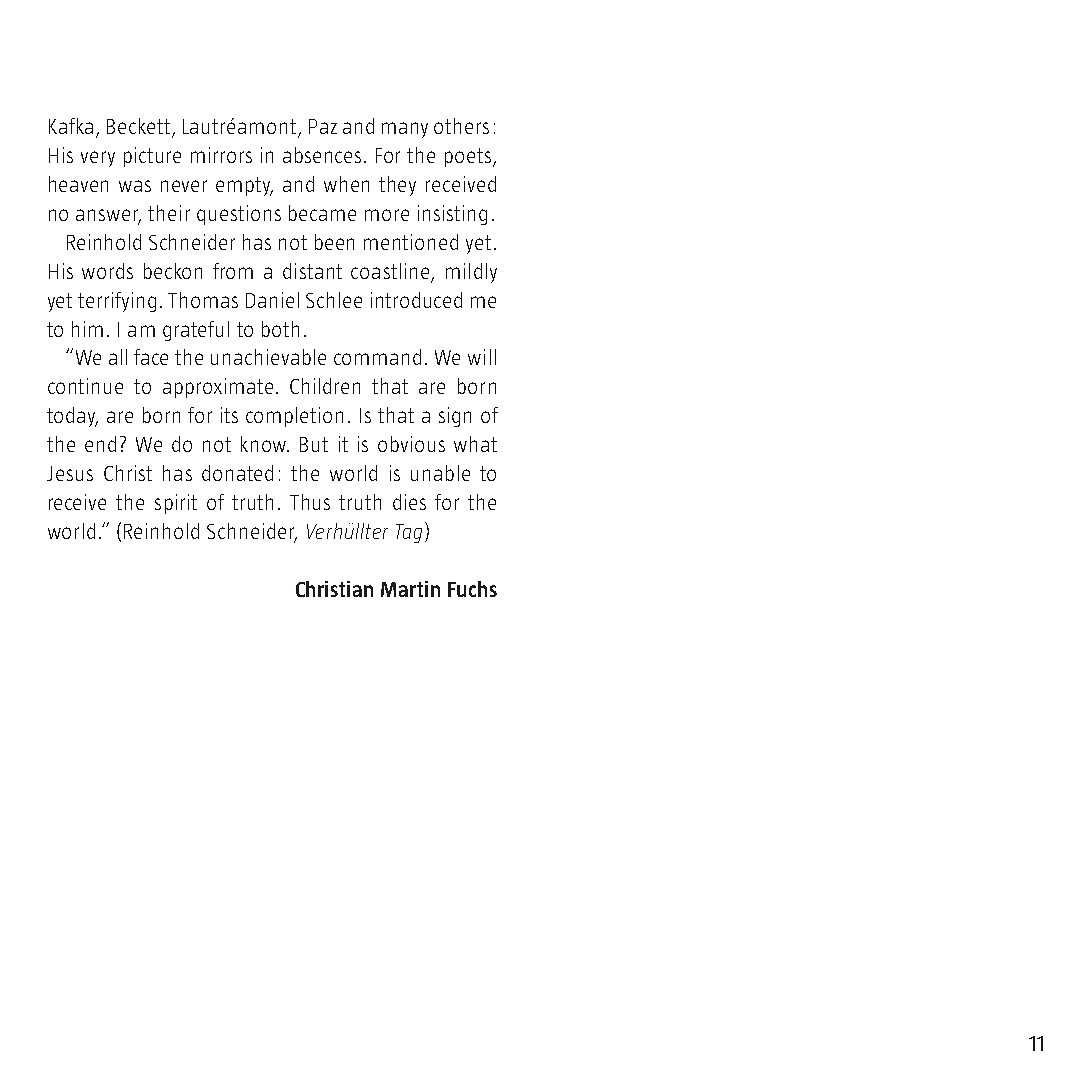  I want to click on spirit, so click(176, 504).
